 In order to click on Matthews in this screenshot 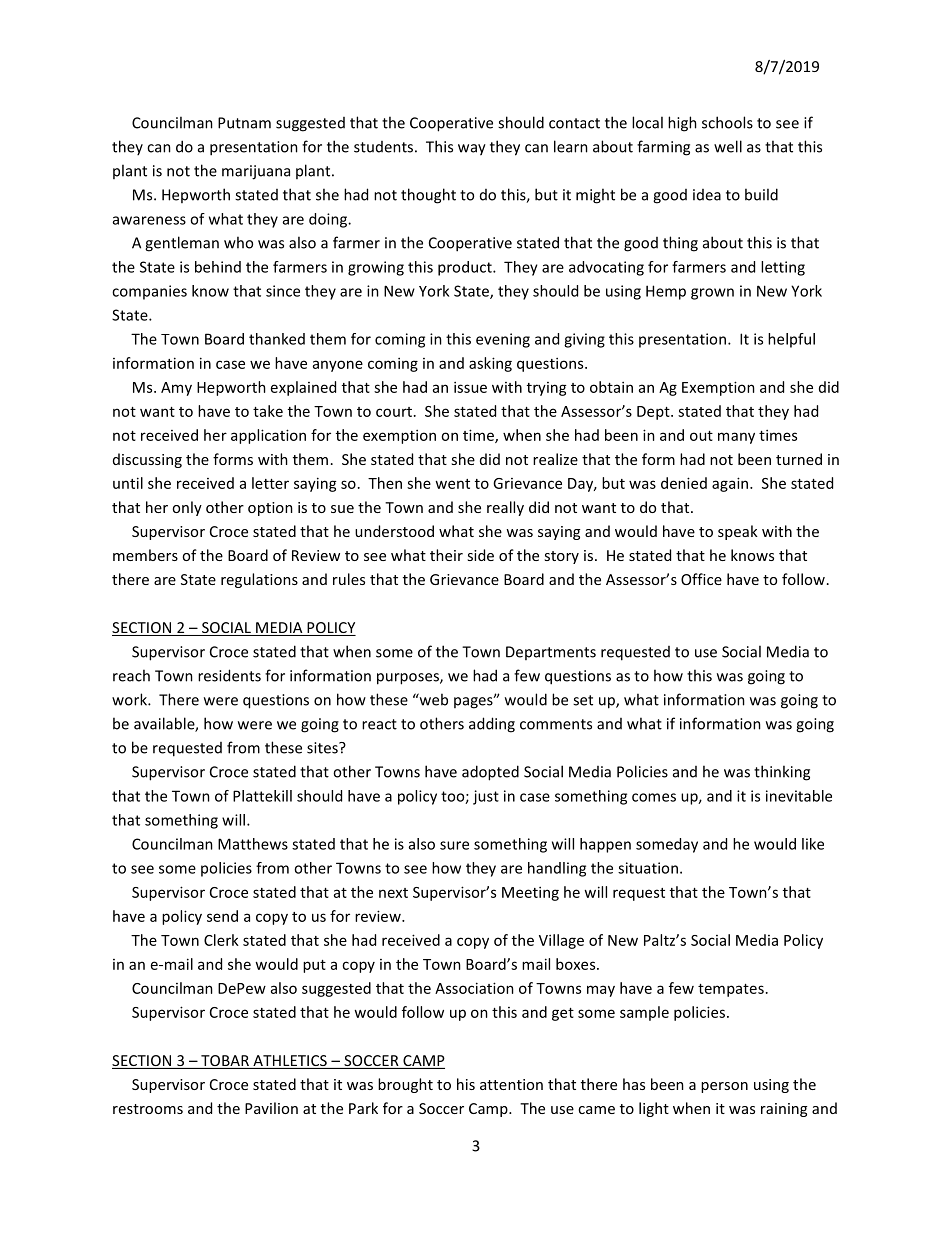, I will do `click(253, 844)`.
